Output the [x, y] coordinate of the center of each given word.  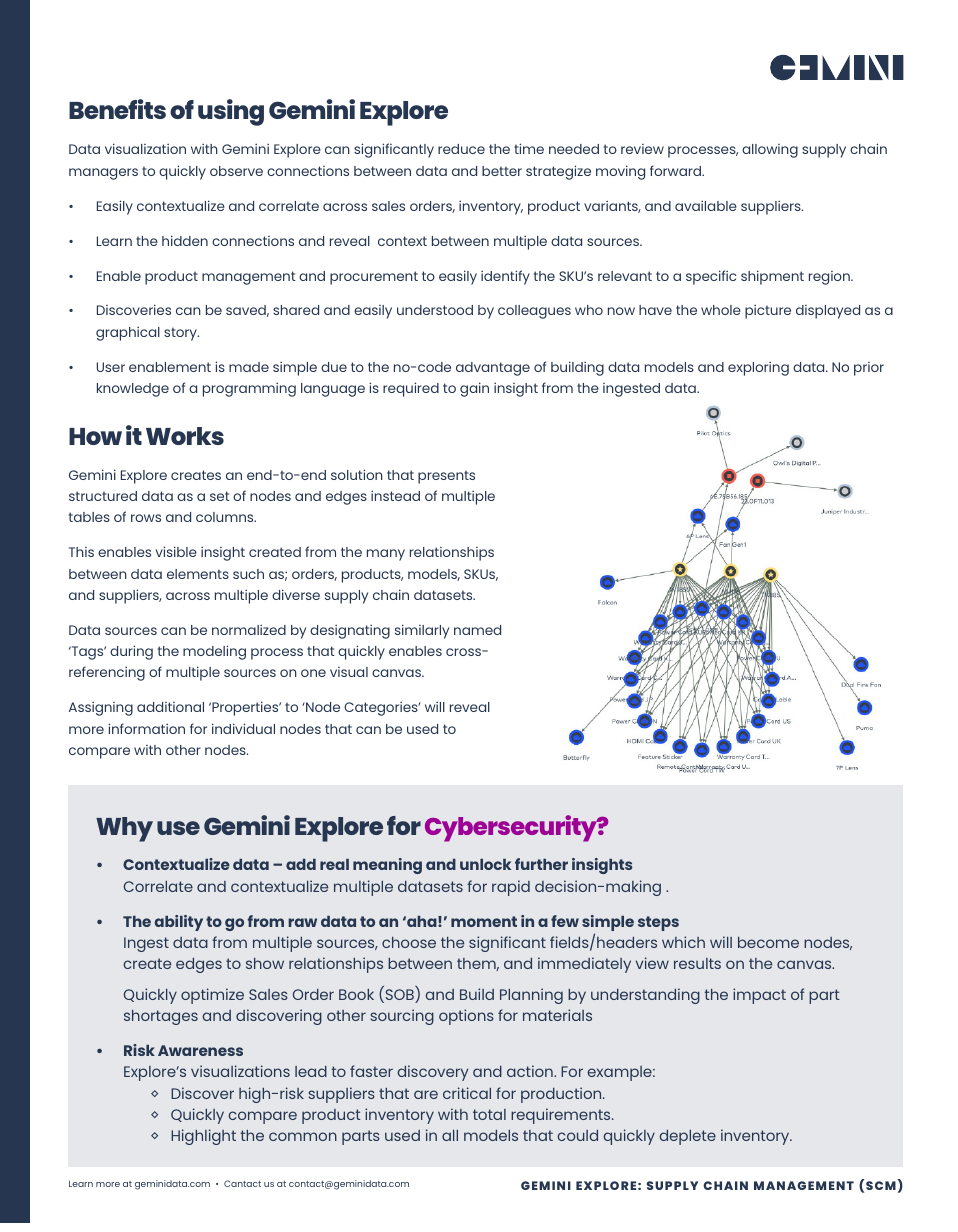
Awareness [200, 1050]
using [231, 112]
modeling [214, 652]
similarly [422, 631]
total [489, 1114]
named [477, 630]
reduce [461, 149]
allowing [770, 151]
